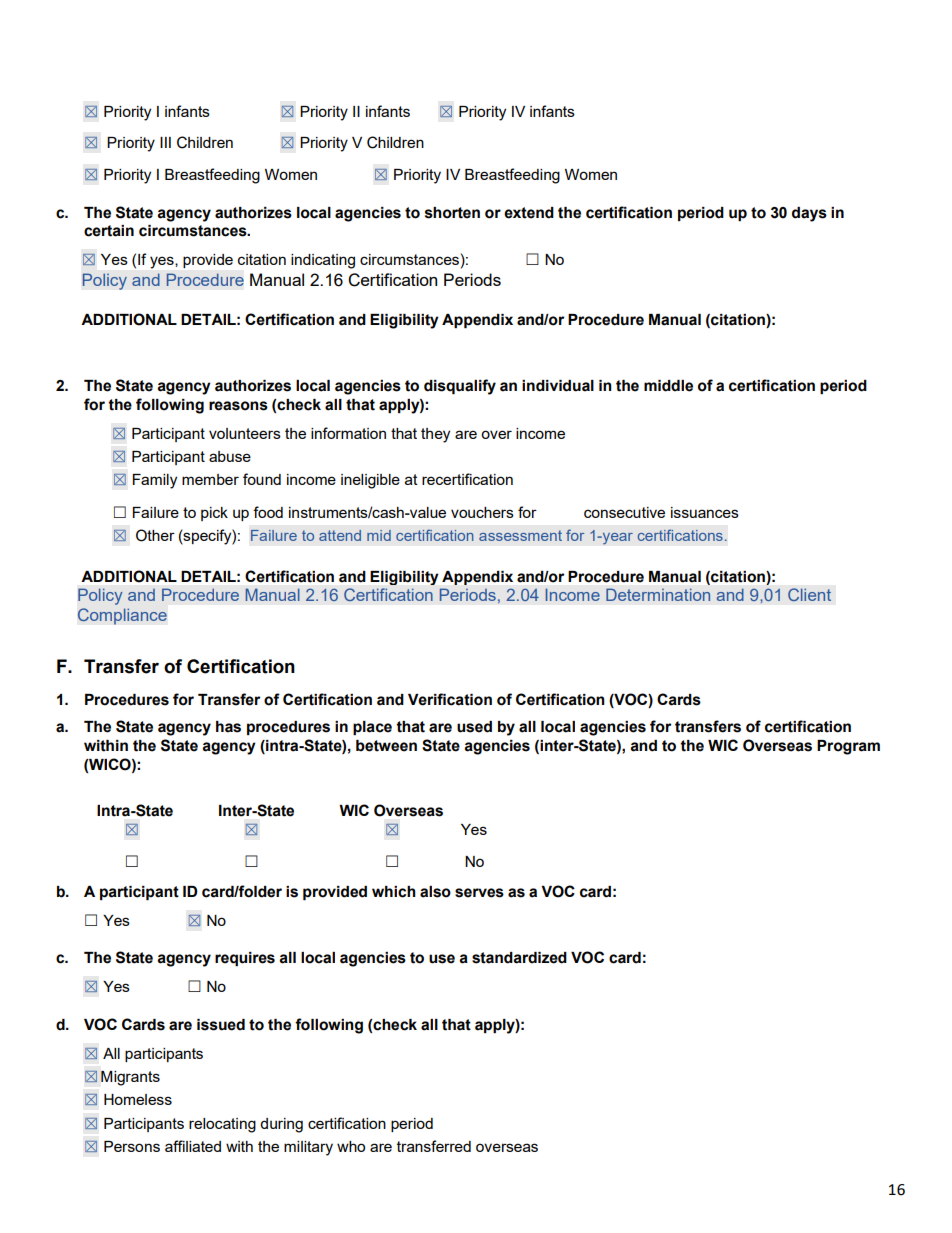  What do you see at coordinates (479, 893) in the screenshot?
I see `serves` at bounding box center [479, 893].
